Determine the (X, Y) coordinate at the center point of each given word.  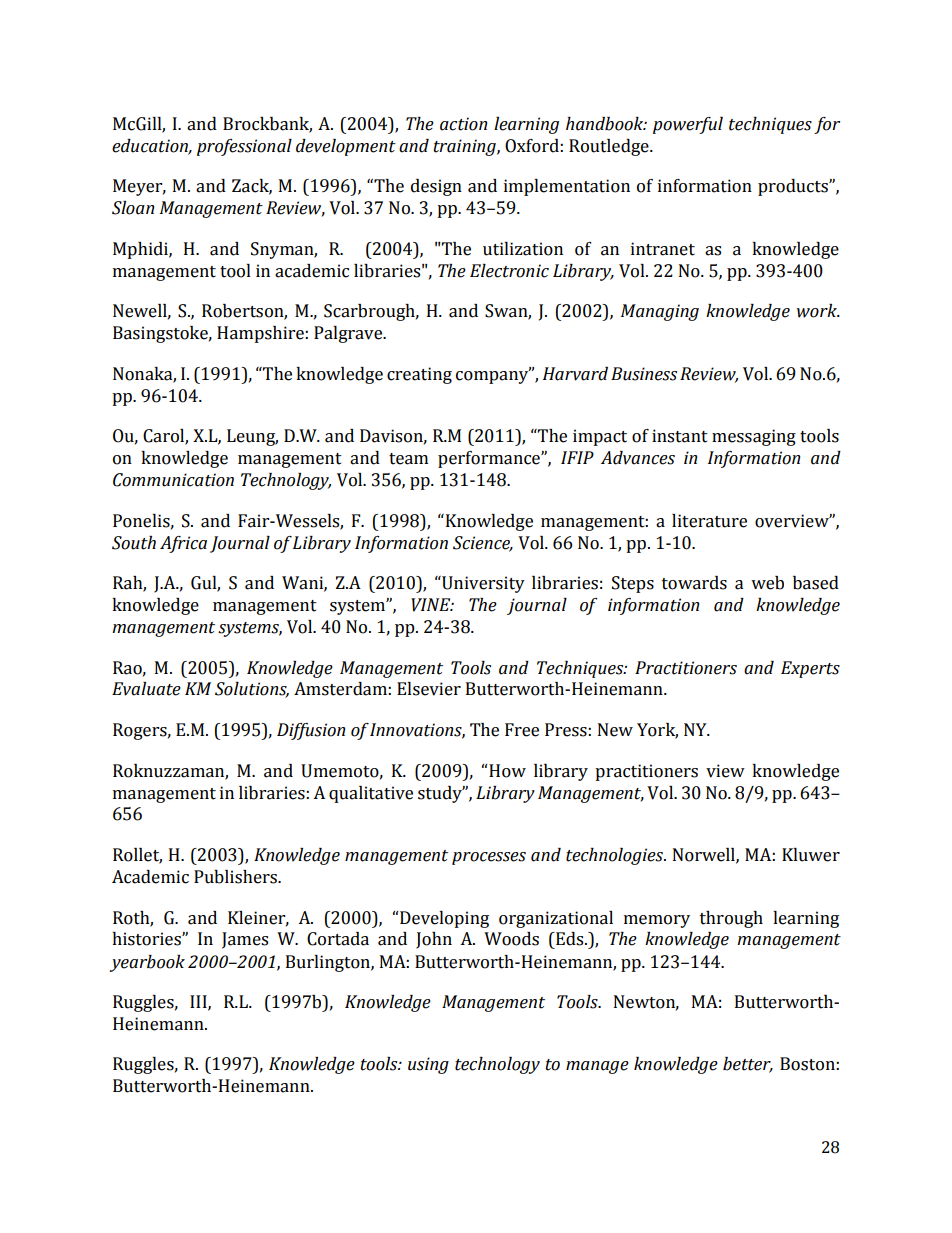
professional (244, 147)
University (482, 584)
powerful (688, 125)
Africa (183, 544)
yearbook (147, 963)
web (767, 583)
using (428, 1065)
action (463, 124)
